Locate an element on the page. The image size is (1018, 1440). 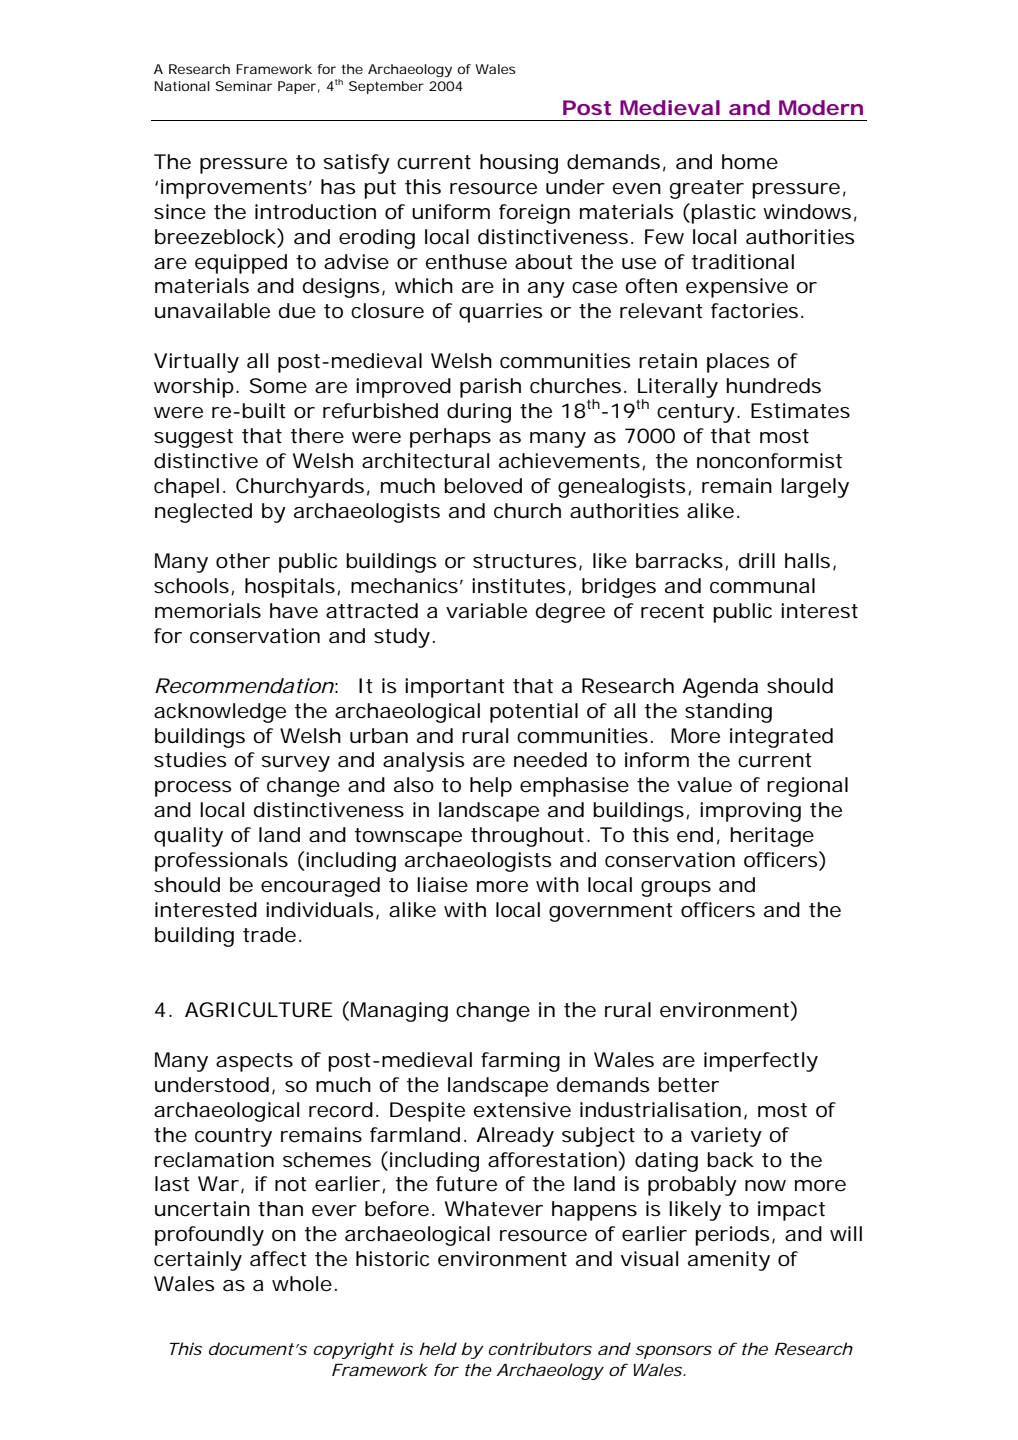
home is located at coordinates (750, 162).
